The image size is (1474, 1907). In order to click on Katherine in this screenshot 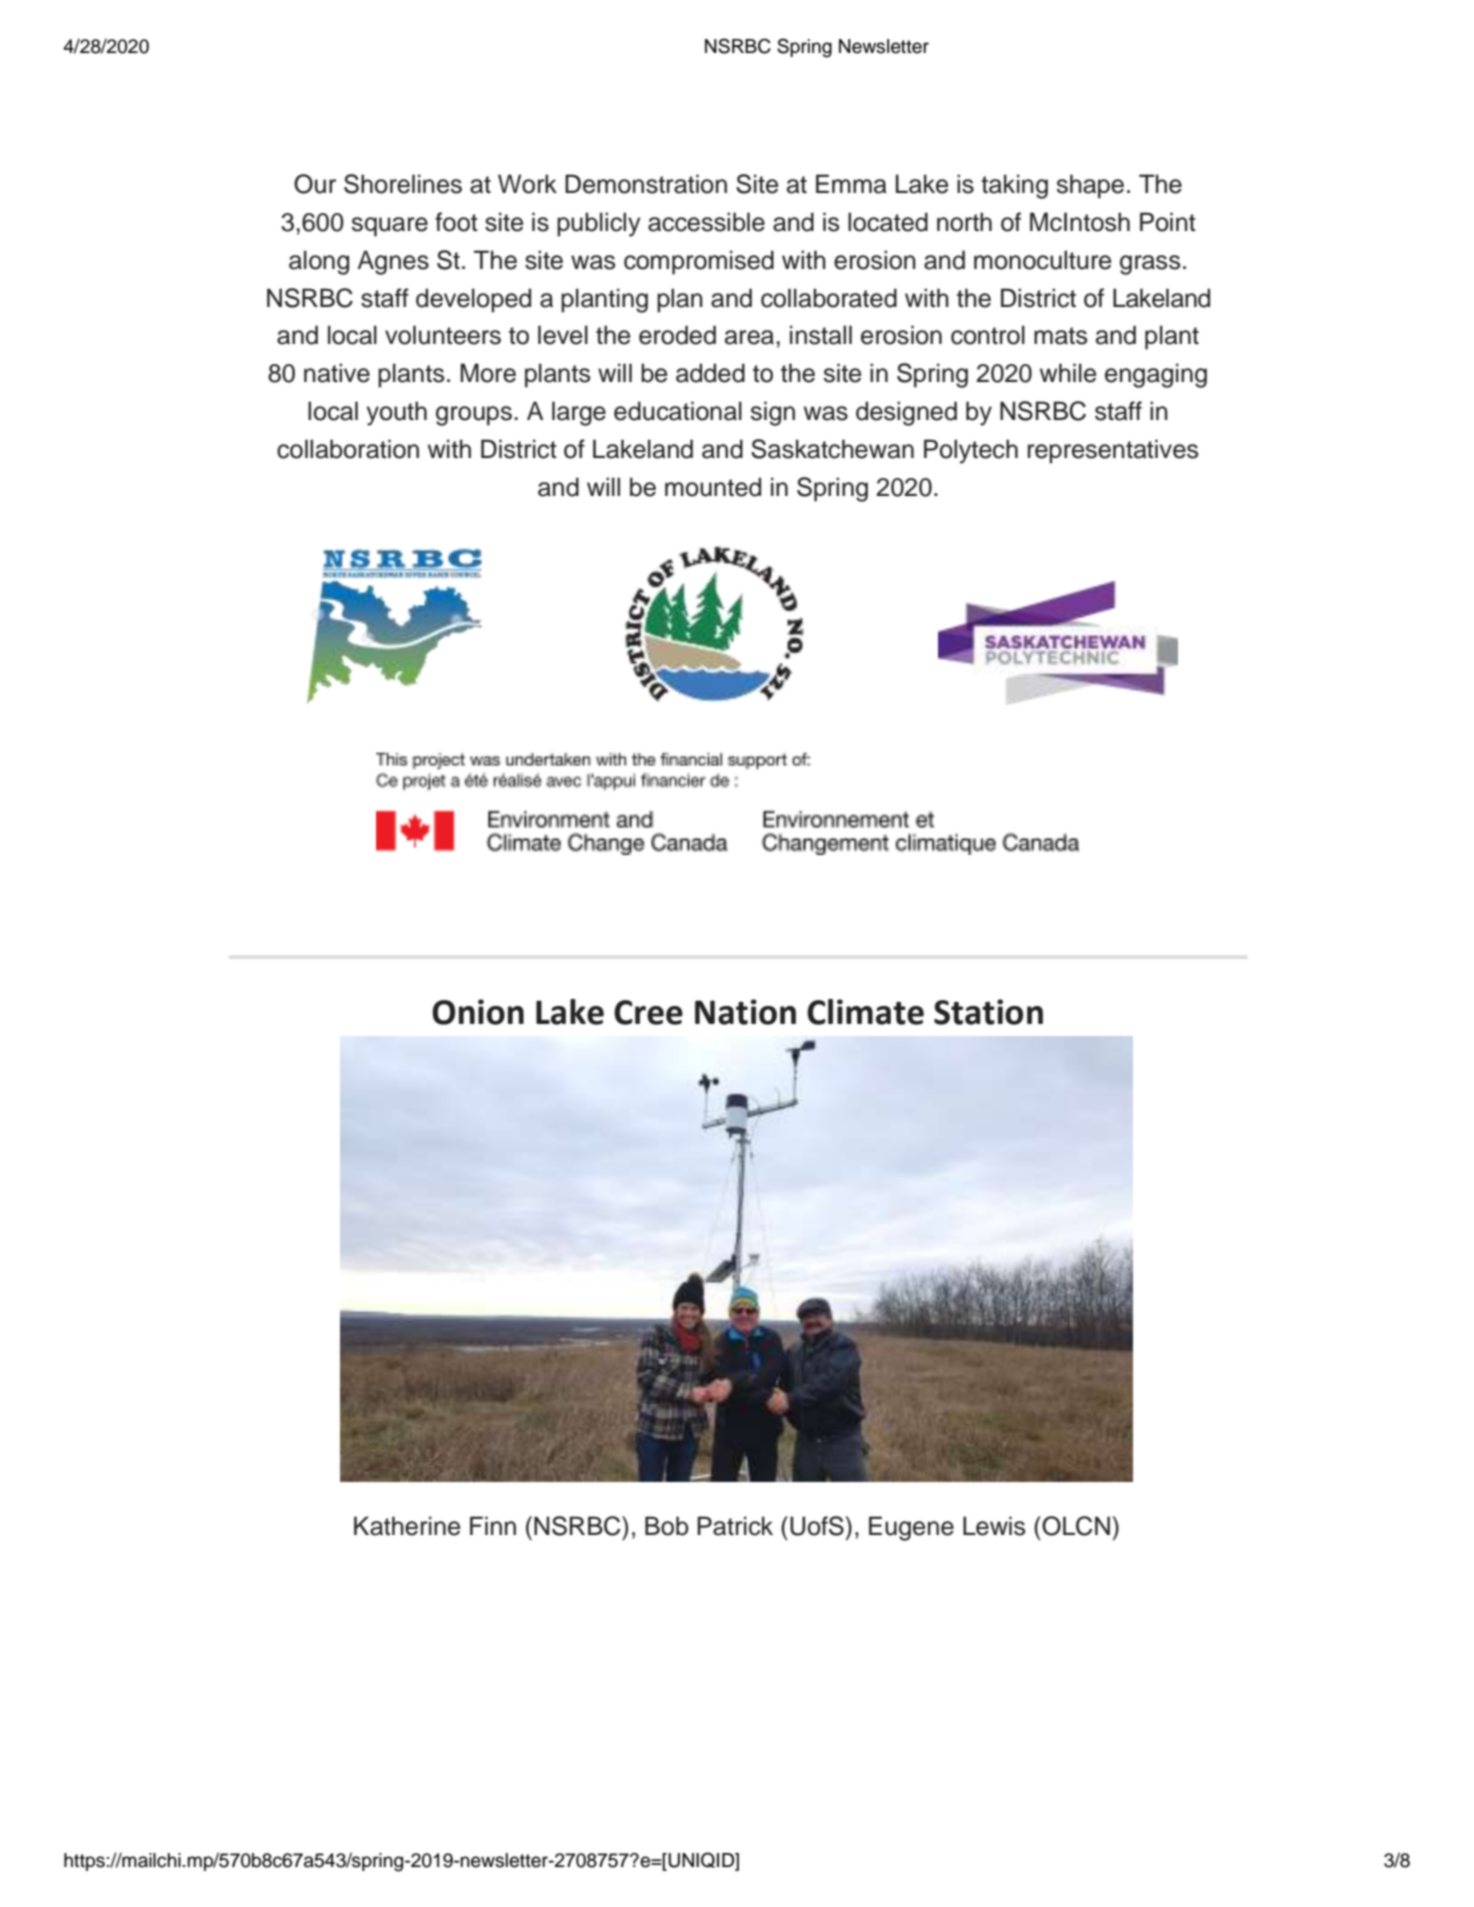, I will do `click(407, 1526)`.
